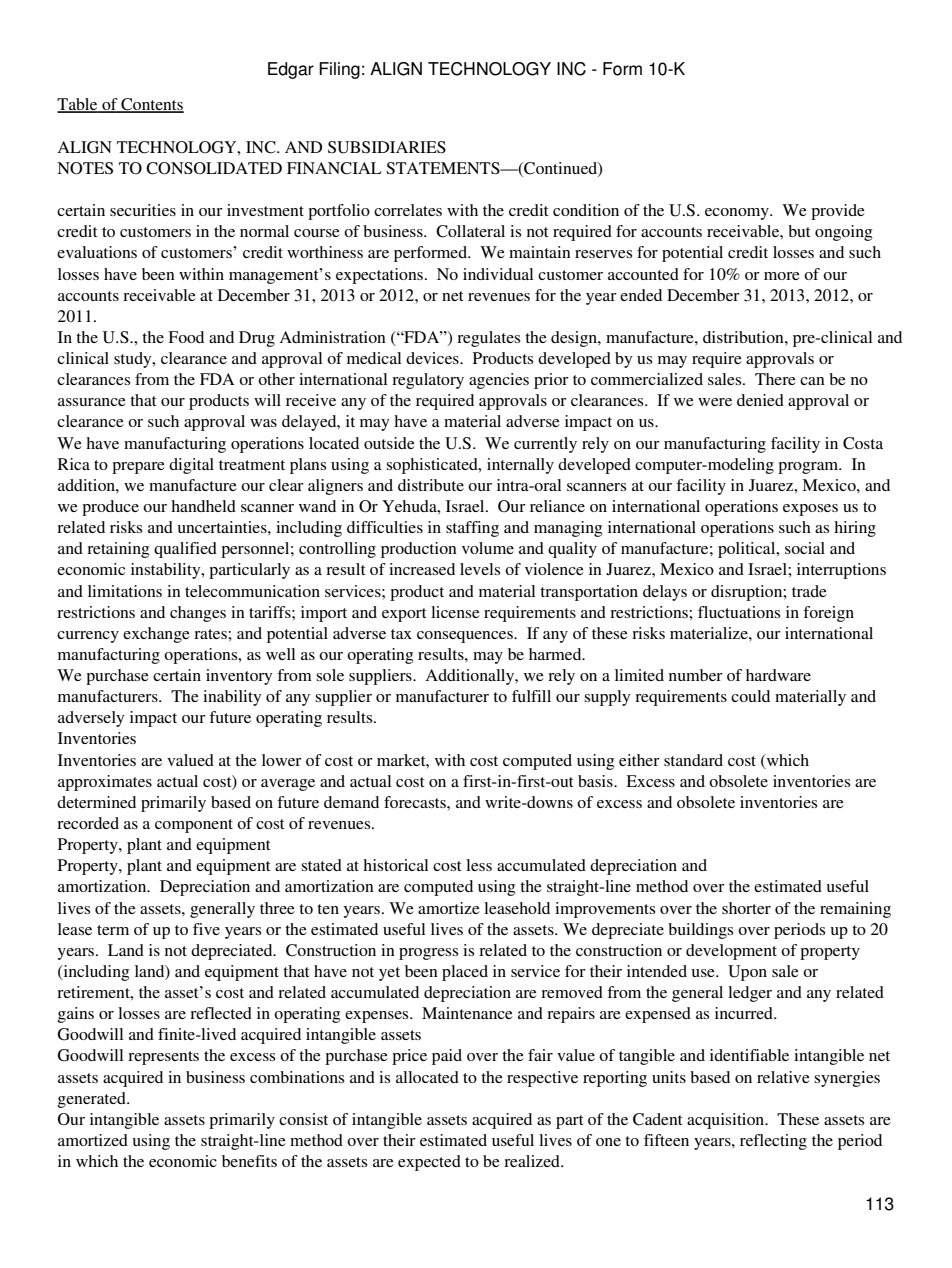 The height and width of the screenshot is (1268, 952). I want to click on expected, so click(429, 1163).
